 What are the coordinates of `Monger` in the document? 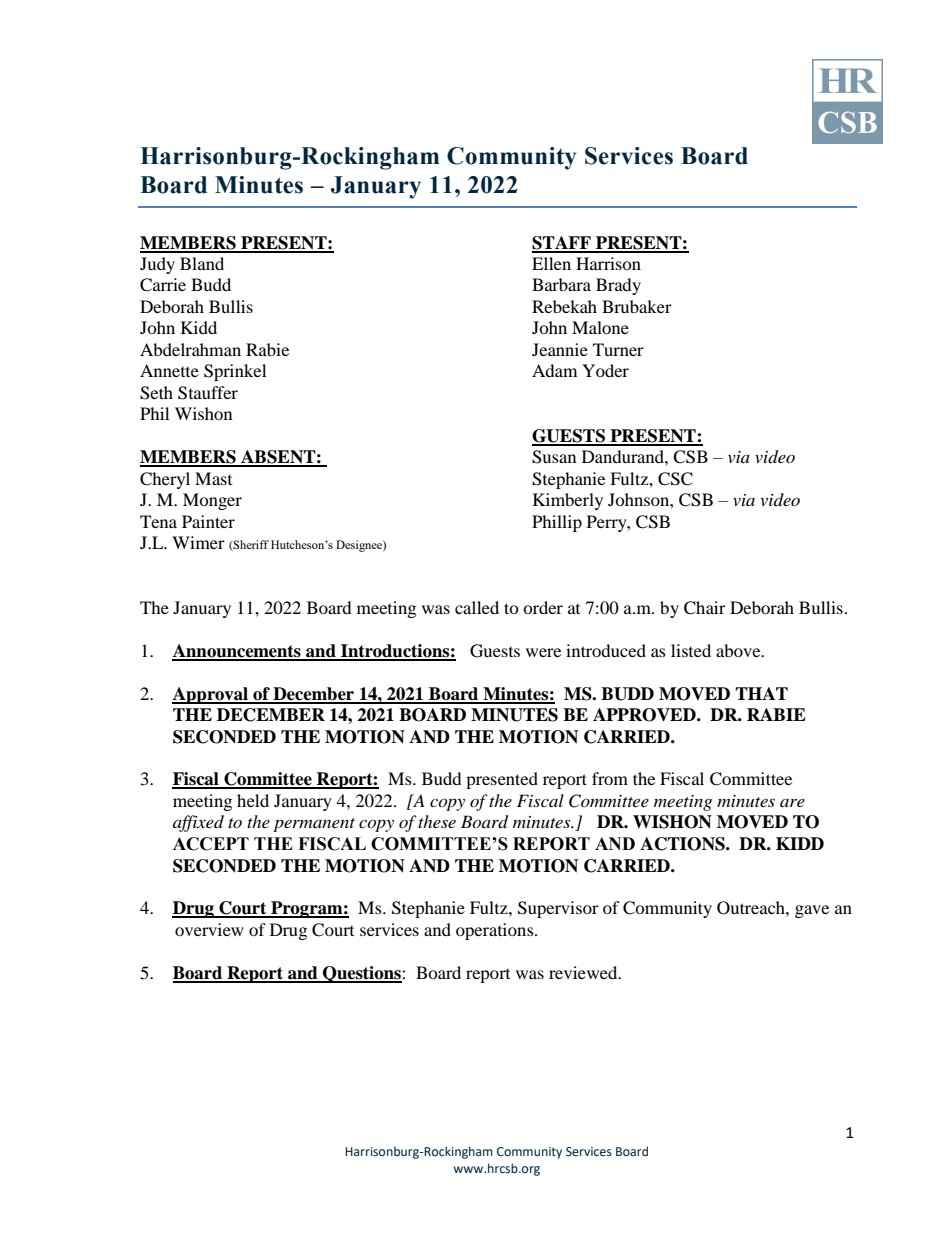 It's located at (212, 501).
